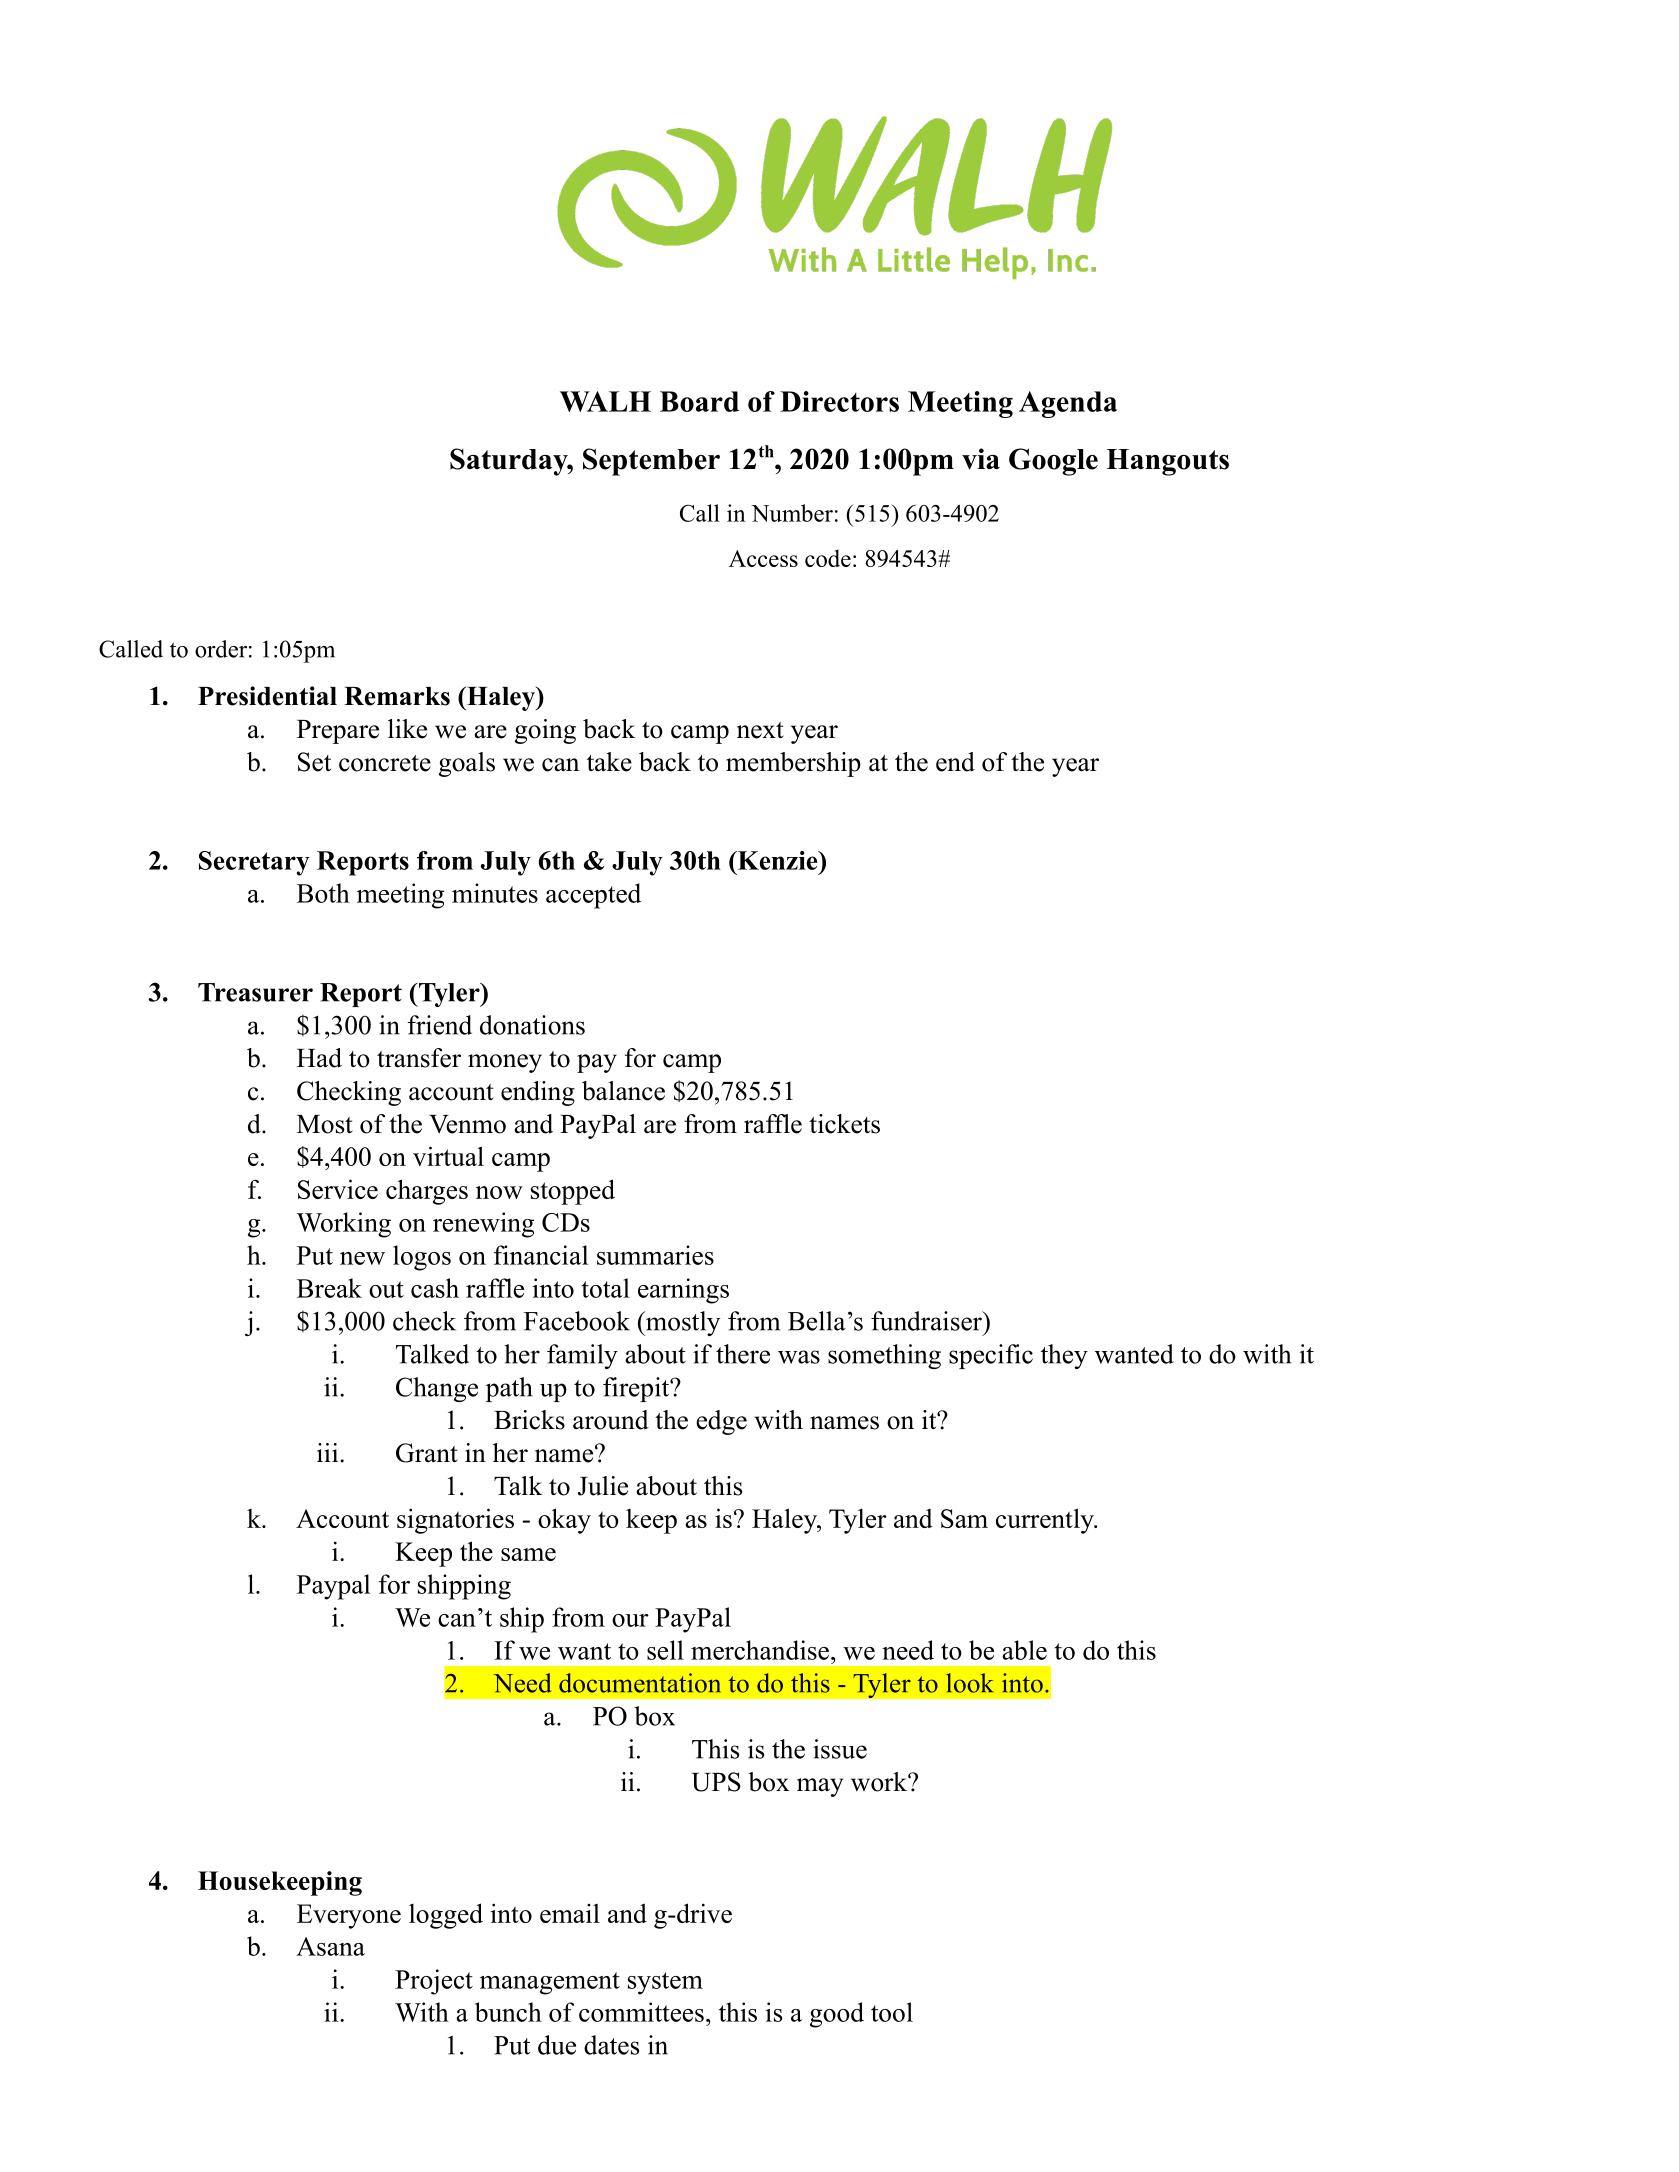 This document has height=2172, width=1679. What do you see at coordinates (1024, 1650) in the document?
I see `able` at bounding box center [1024, 1650].
